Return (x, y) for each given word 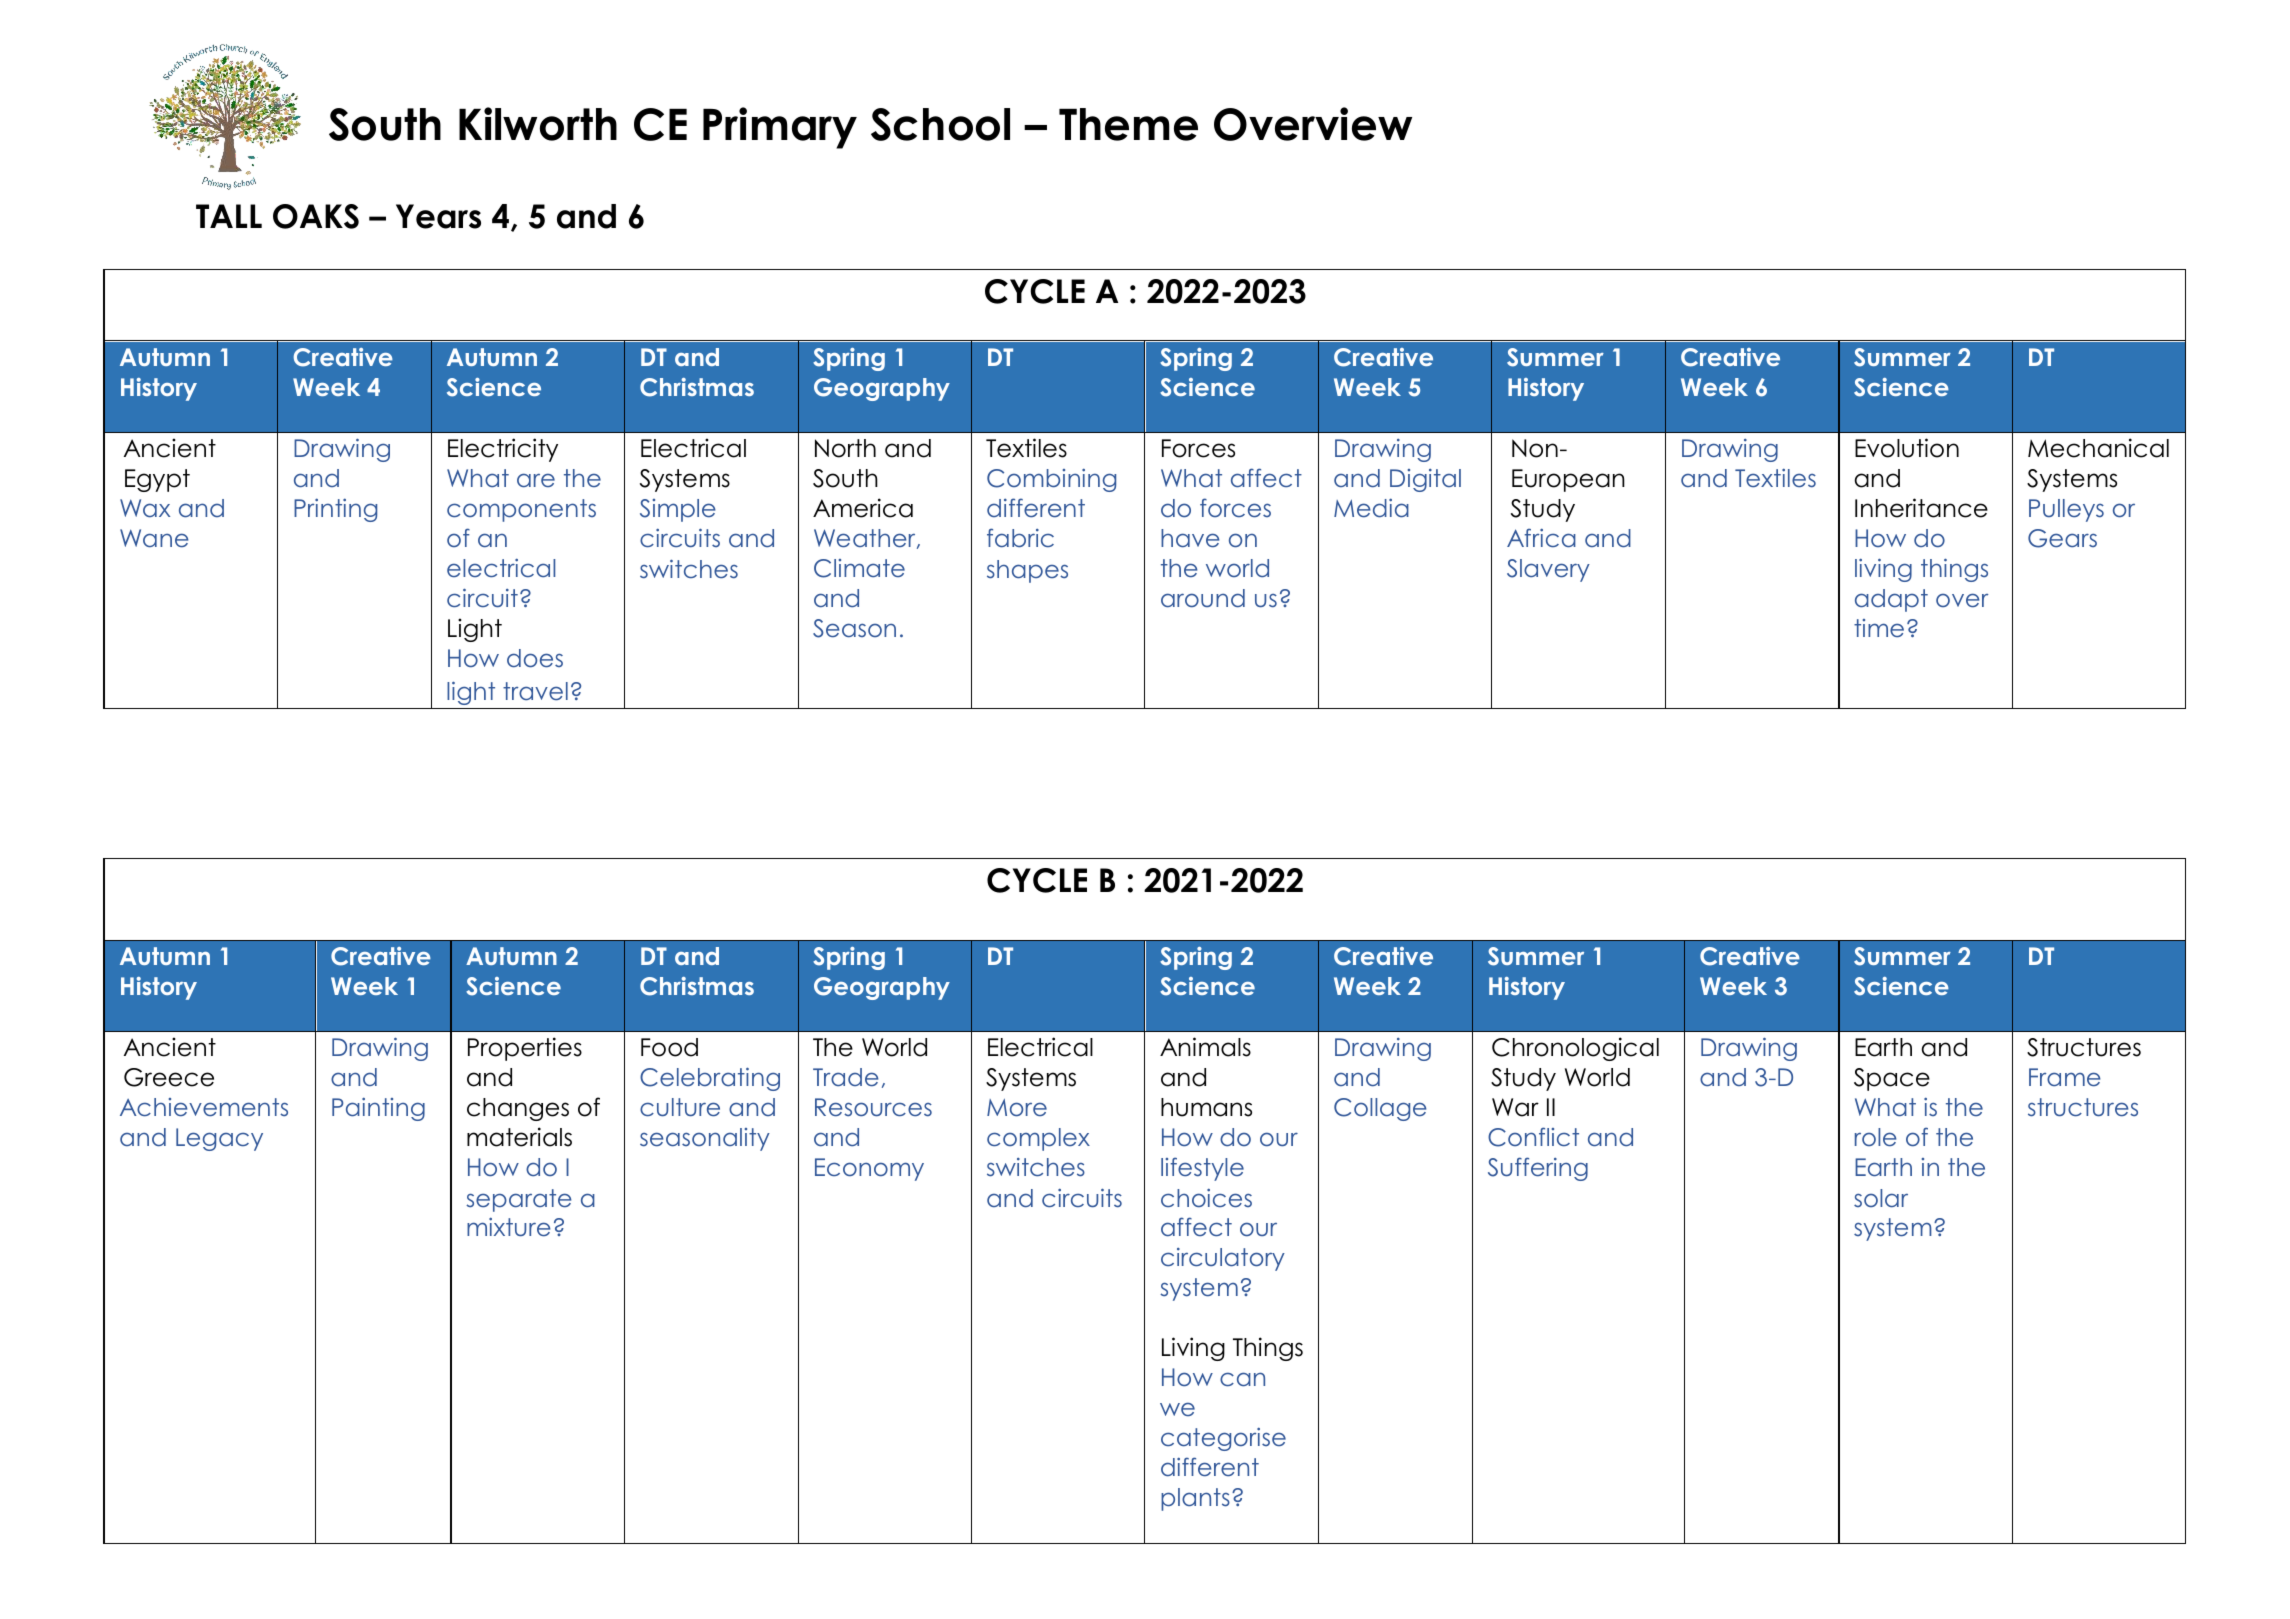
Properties (525, 1049)
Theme (1128, 124)
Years (438, 216)
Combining (1051, 480)
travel (535, 691)
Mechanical (2098, 448)
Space (1892, 1079)
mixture (509, 1227)
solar (1881, 1198)
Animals (1205, 1047)
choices (1206, 1198)
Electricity (503, 450)
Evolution (1907, 448)
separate (519, 1200)
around (1203, 598)
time (1879, 628)
